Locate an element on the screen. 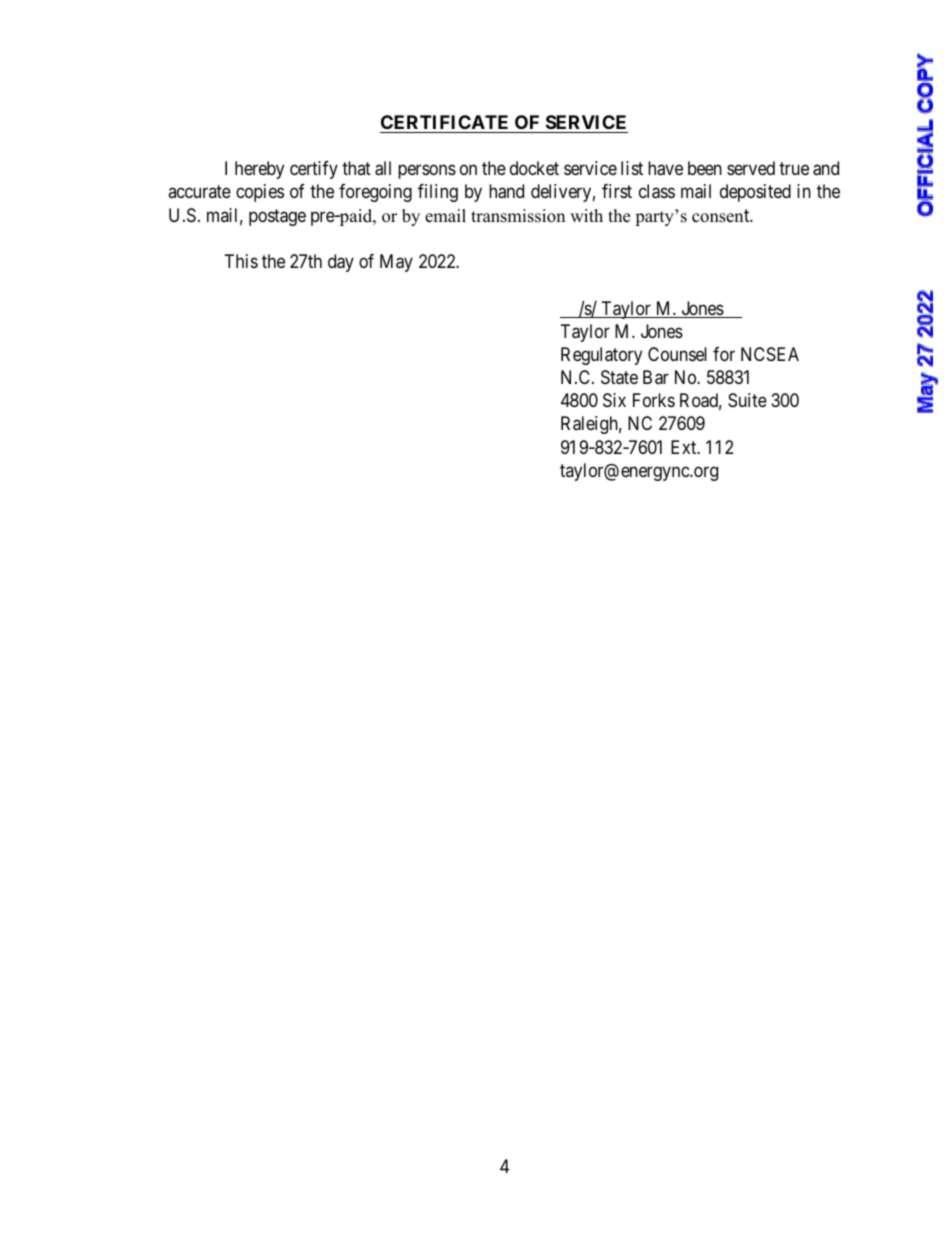 Image resolution: width=952 pixels, height=1233 pixels. copies is located at coordinates (260, 193).
